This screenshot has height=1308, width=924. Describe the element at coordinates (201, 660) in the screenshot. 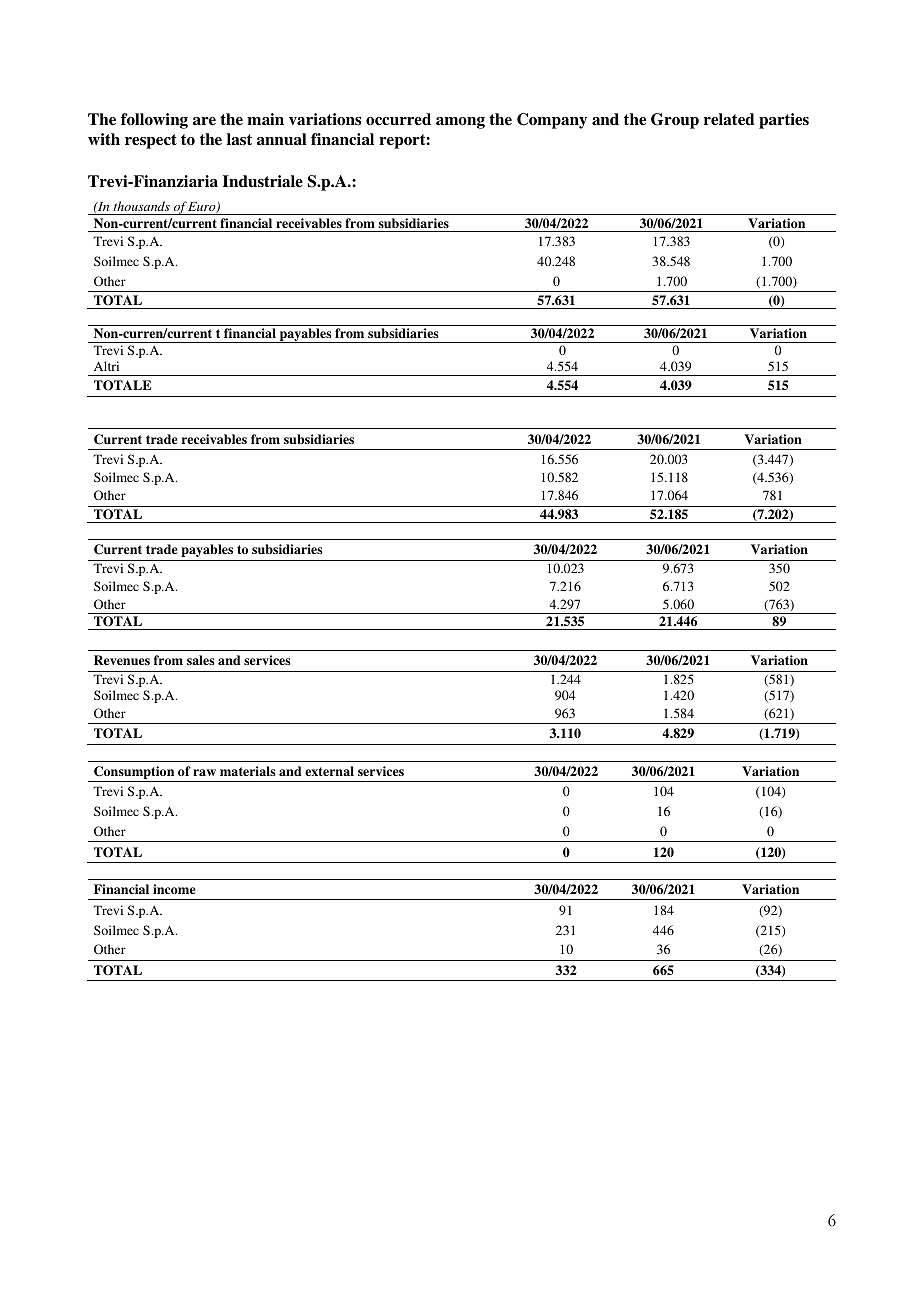

I see `sales` at that location.
